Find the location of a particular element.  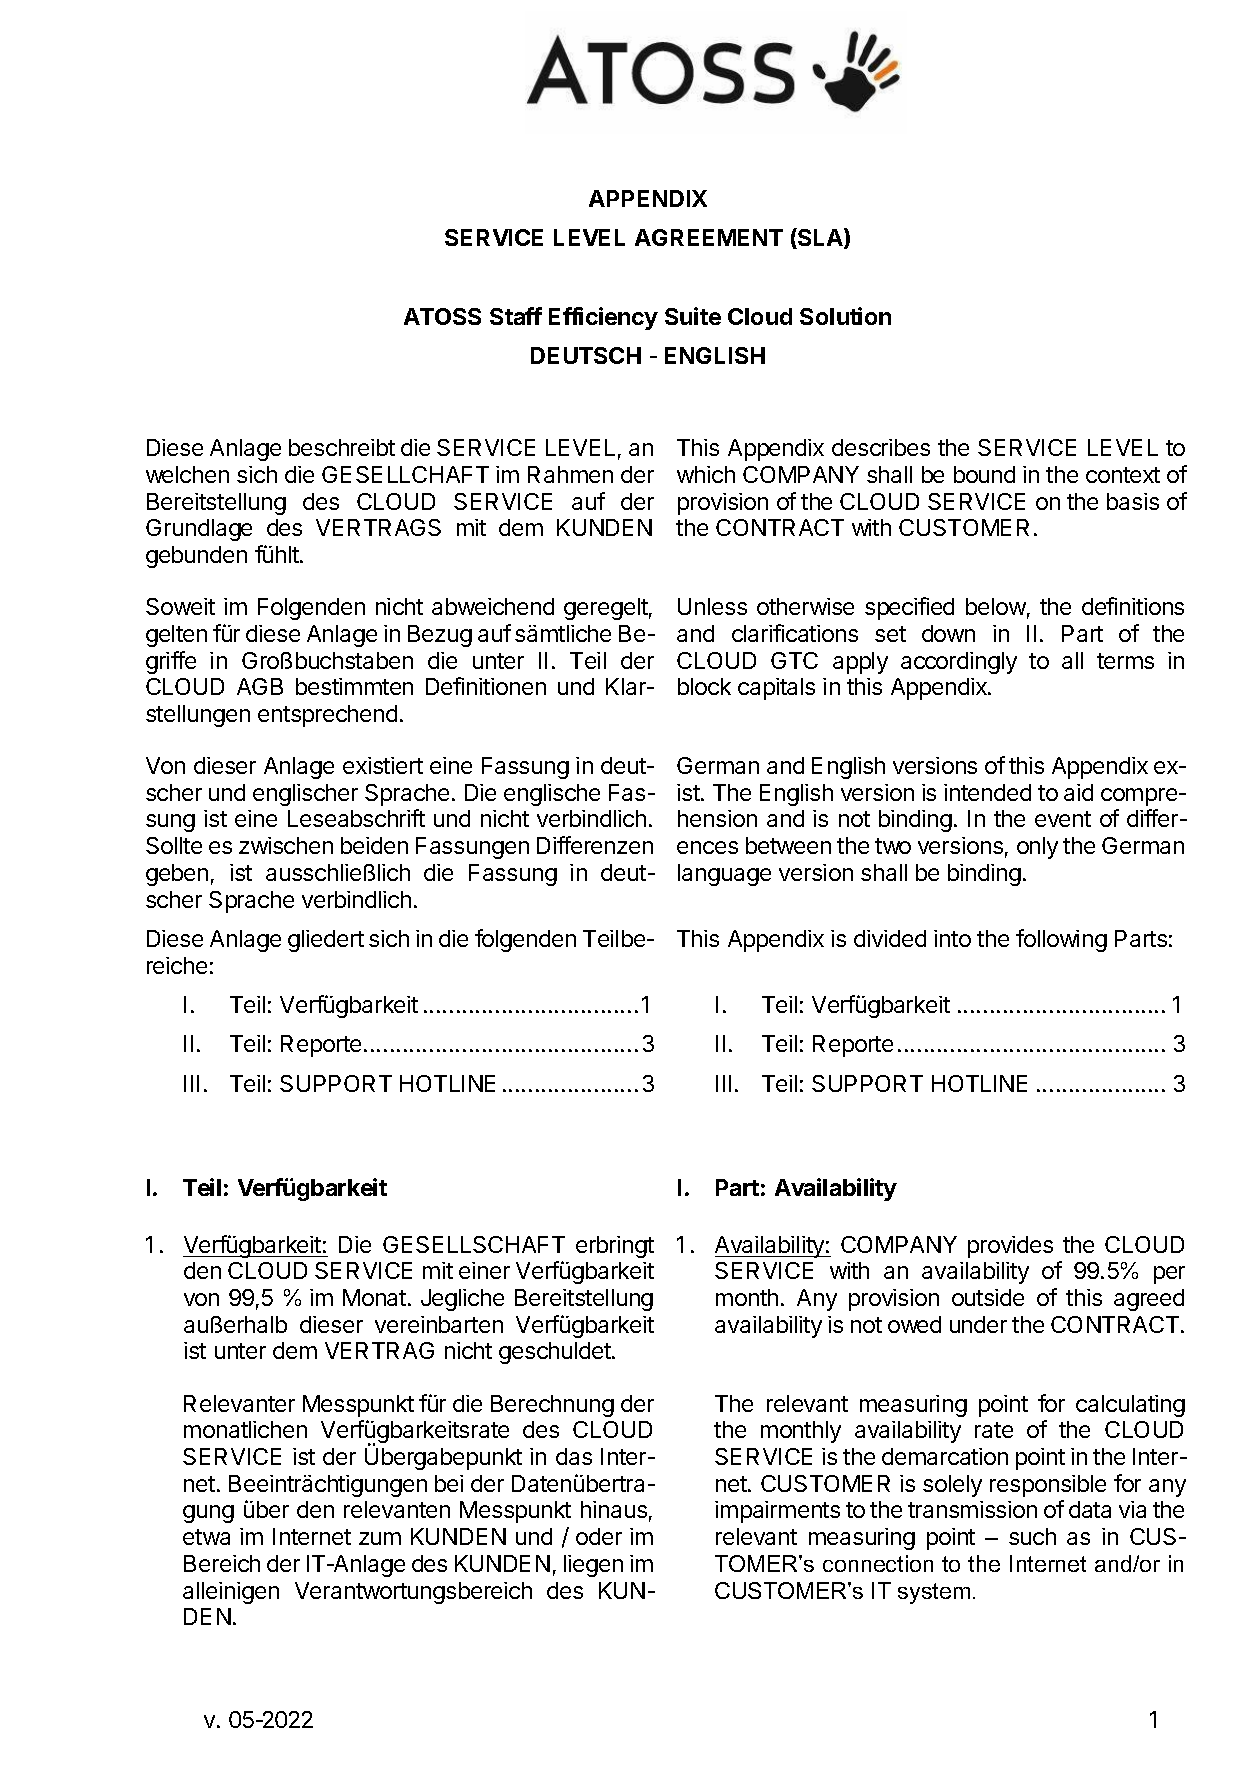

provides is located at coordinates (1010, 1247).
